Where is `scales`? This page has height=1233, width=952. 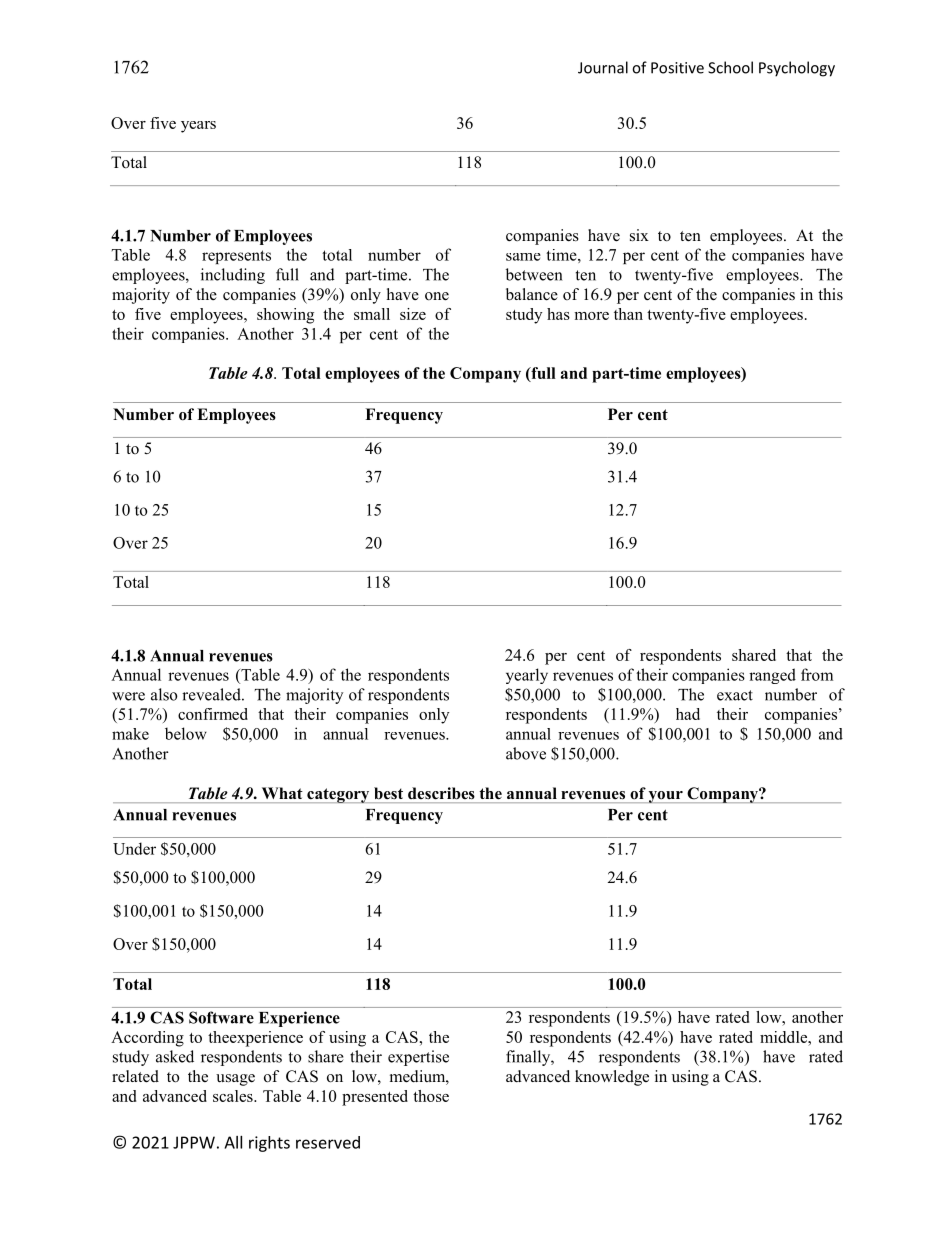 scales is located at coordinates (234, 1096).
